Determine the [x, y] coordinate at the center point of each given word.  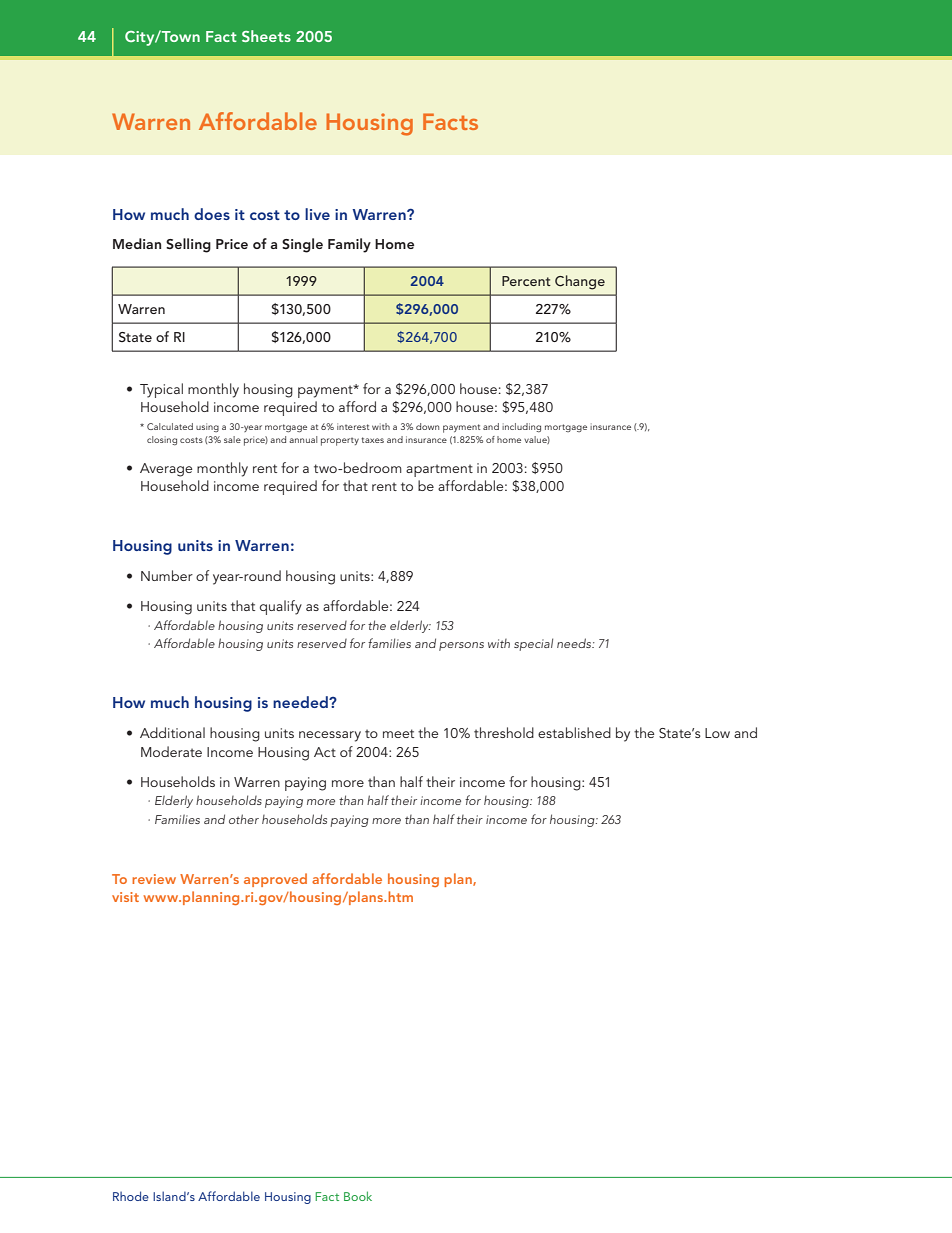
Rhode [131, 1196]
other [244, 819]
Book [358, 1196]
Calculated [170, 426]
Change [580, 282]
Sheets [266, 36]
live [317, 214]
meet [398, 733]
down [427, 426]
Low [717, 733]
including [521, 427]
